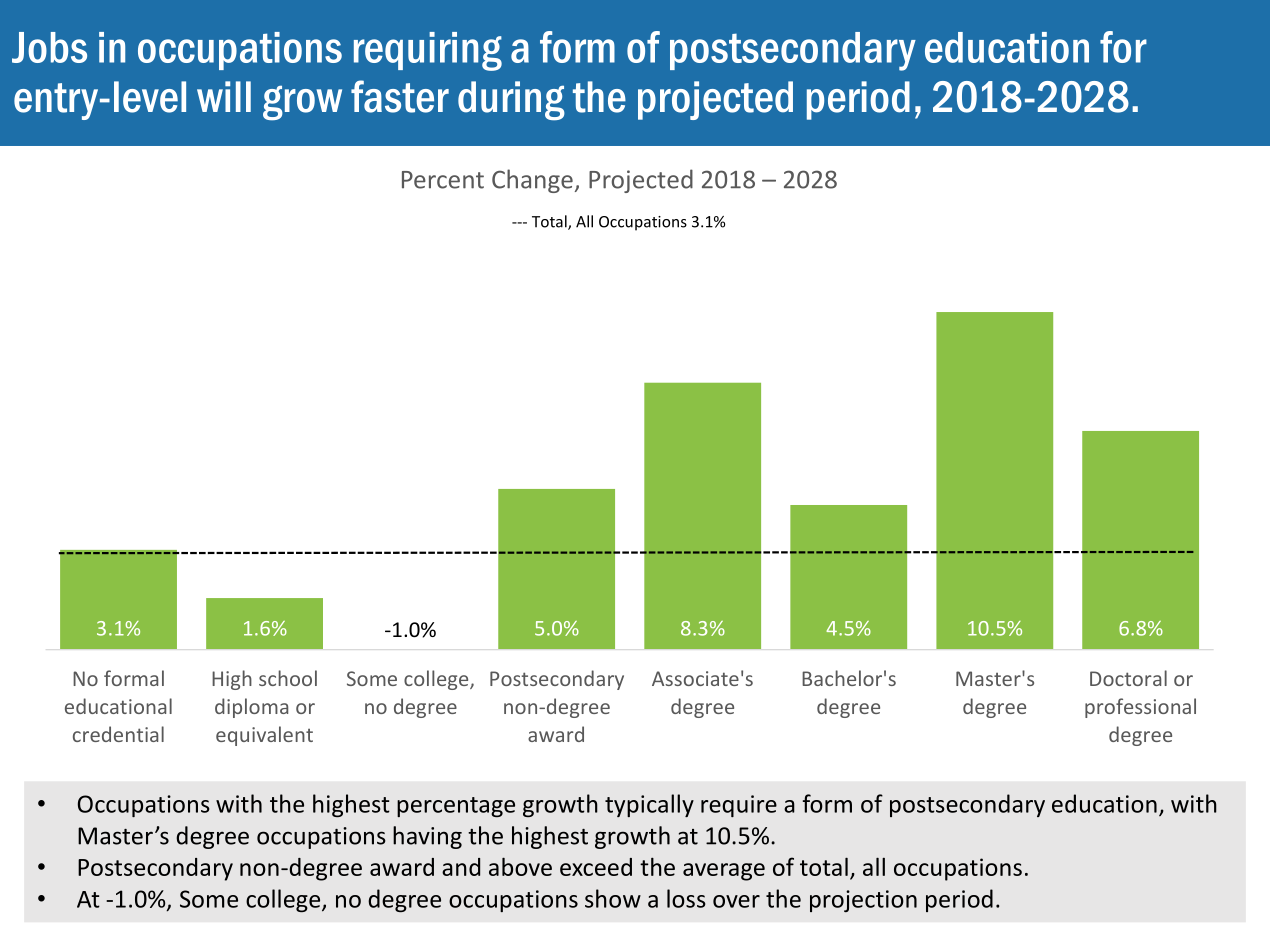  I want to click on faster, so click(400, 96).
